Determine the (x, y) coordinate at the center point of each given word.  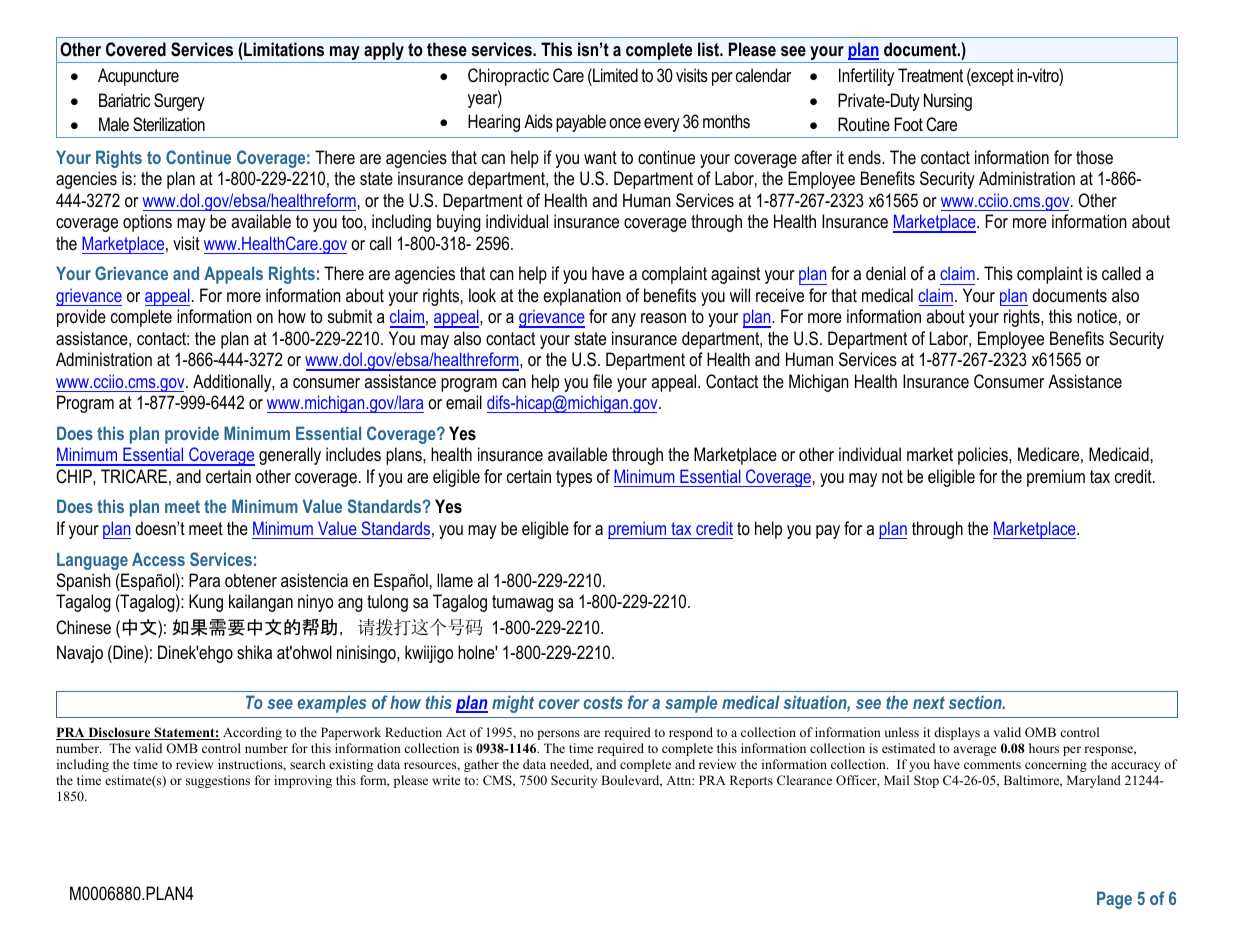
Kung (206, 603)
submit (350, 316)
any (623, 320)
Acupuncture (138, 77)
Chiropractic (508, 77)
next (929, 702)
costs (603, 702)
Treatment (930, 75)
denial (886, 273)
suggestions (218, 781)
